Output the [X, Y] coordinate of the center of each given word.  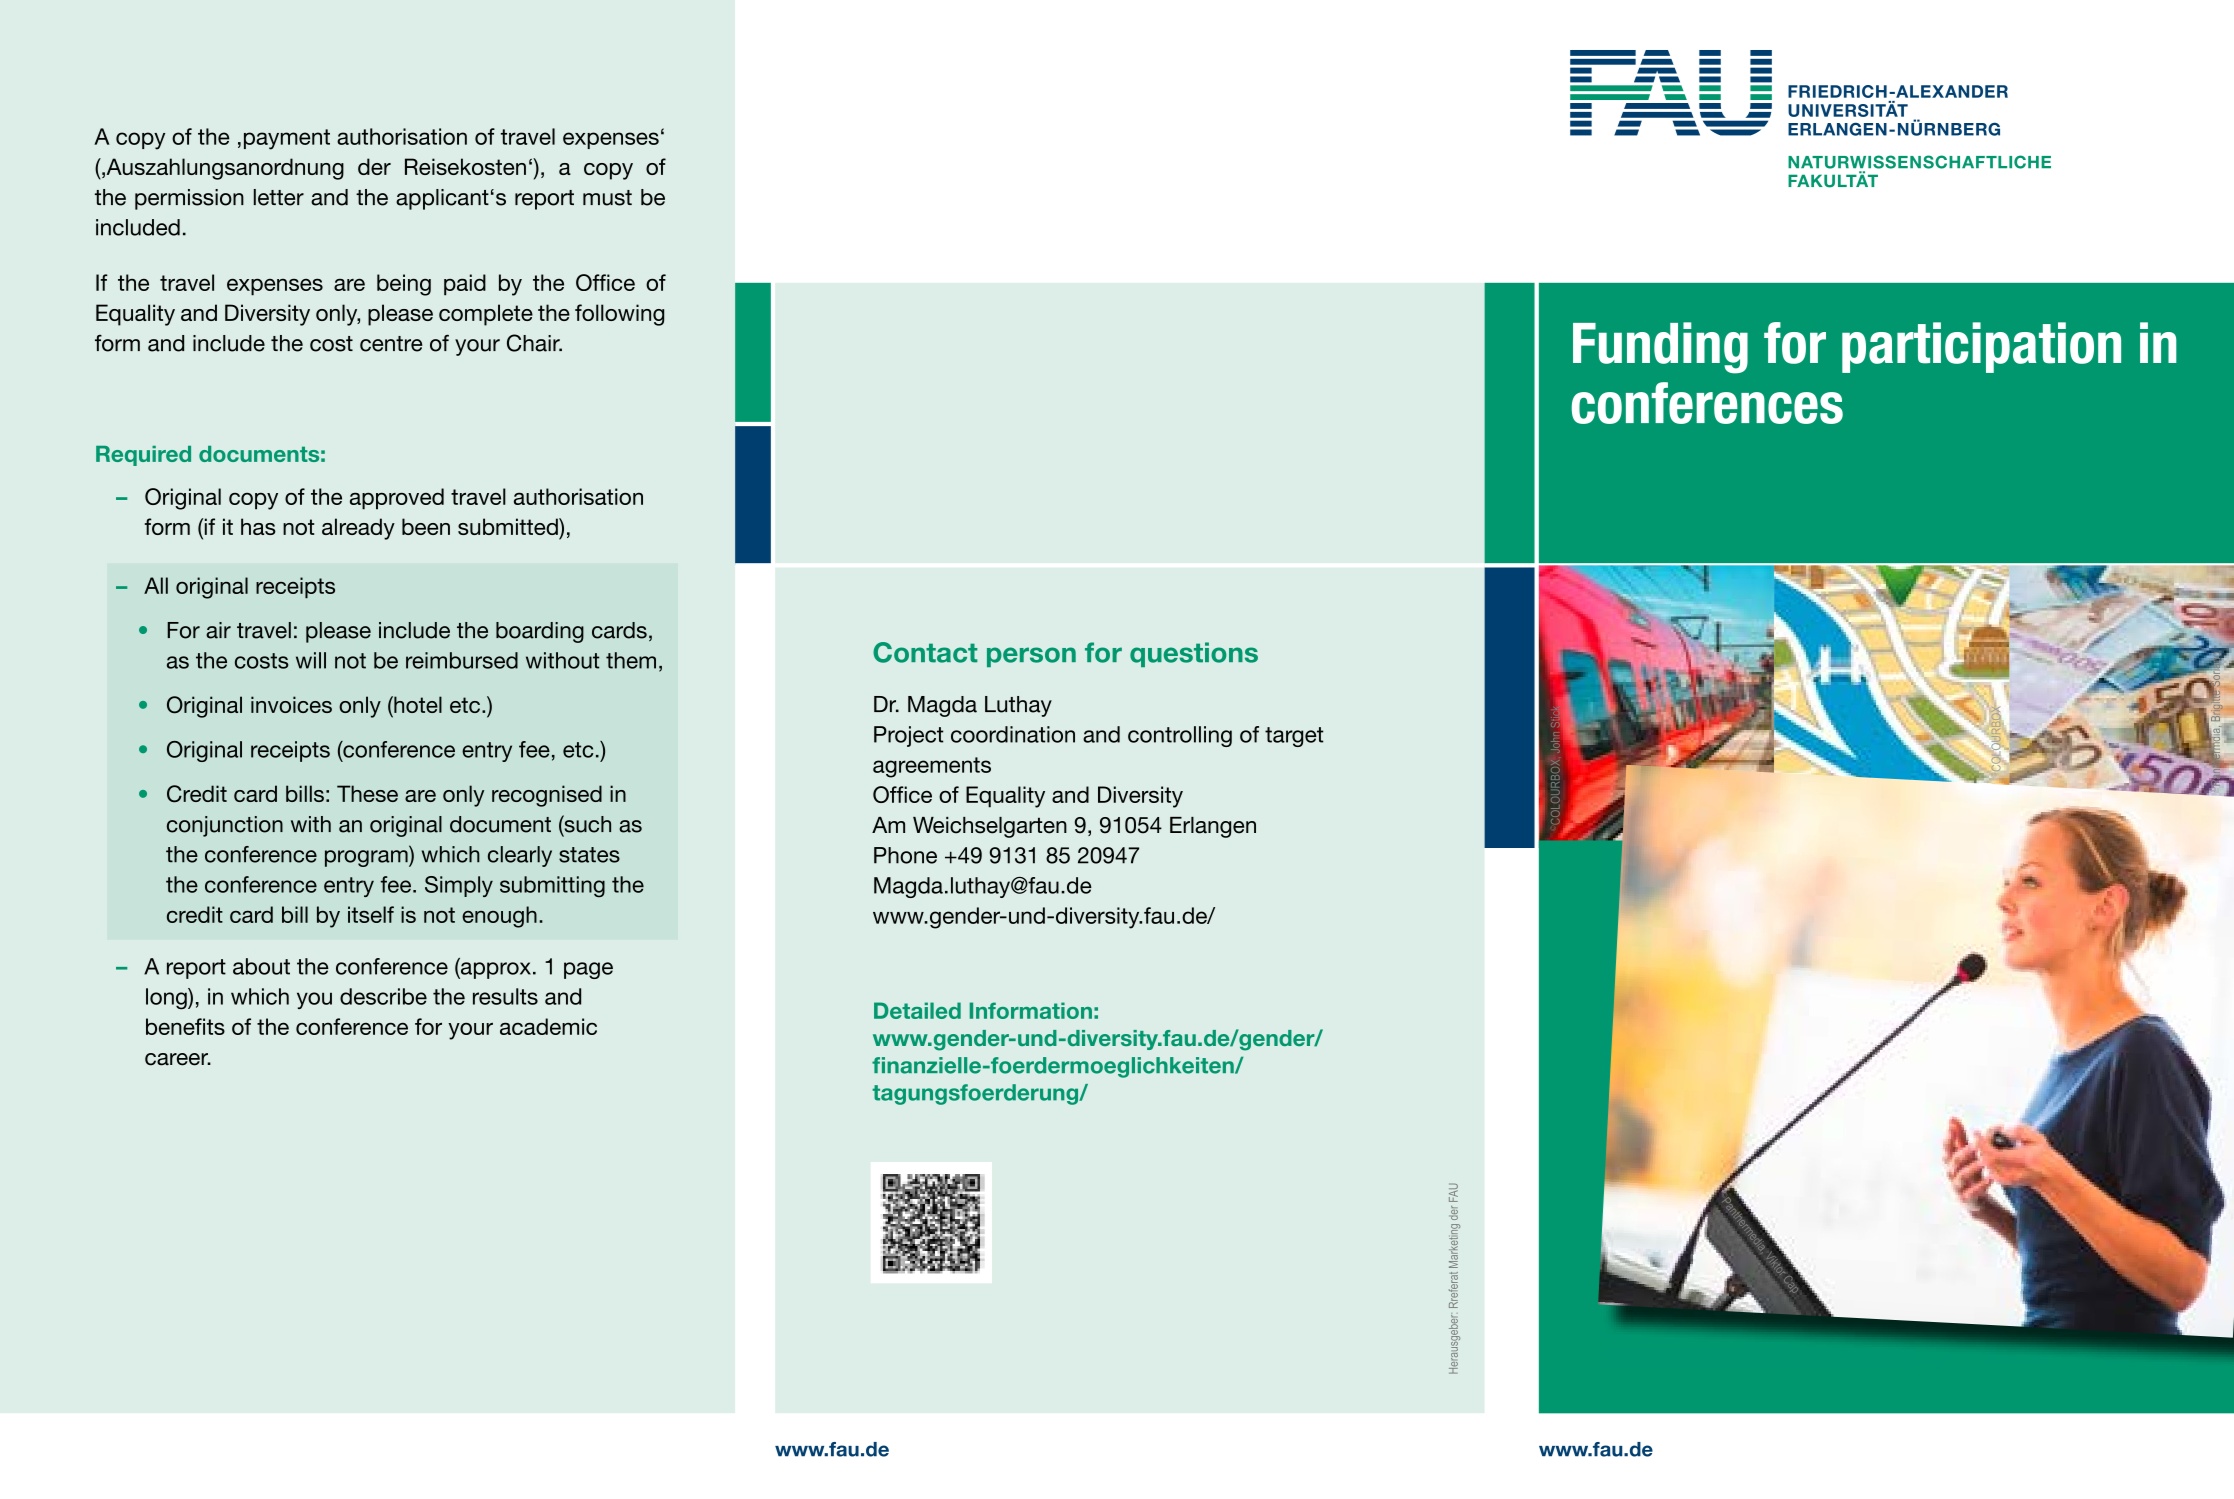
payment [287, 139]
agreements [932, 767]
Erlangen [1213, 827]
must [607, 198]
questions [1194, 654]
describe [383, 996]
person [1031, 657]
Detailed [917, 1010]
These [367, 793]
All [156, 585]
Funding [1660, 348]
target [1294, 737]
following [619, 315]
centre [391, 344]
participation [1981, 347]
